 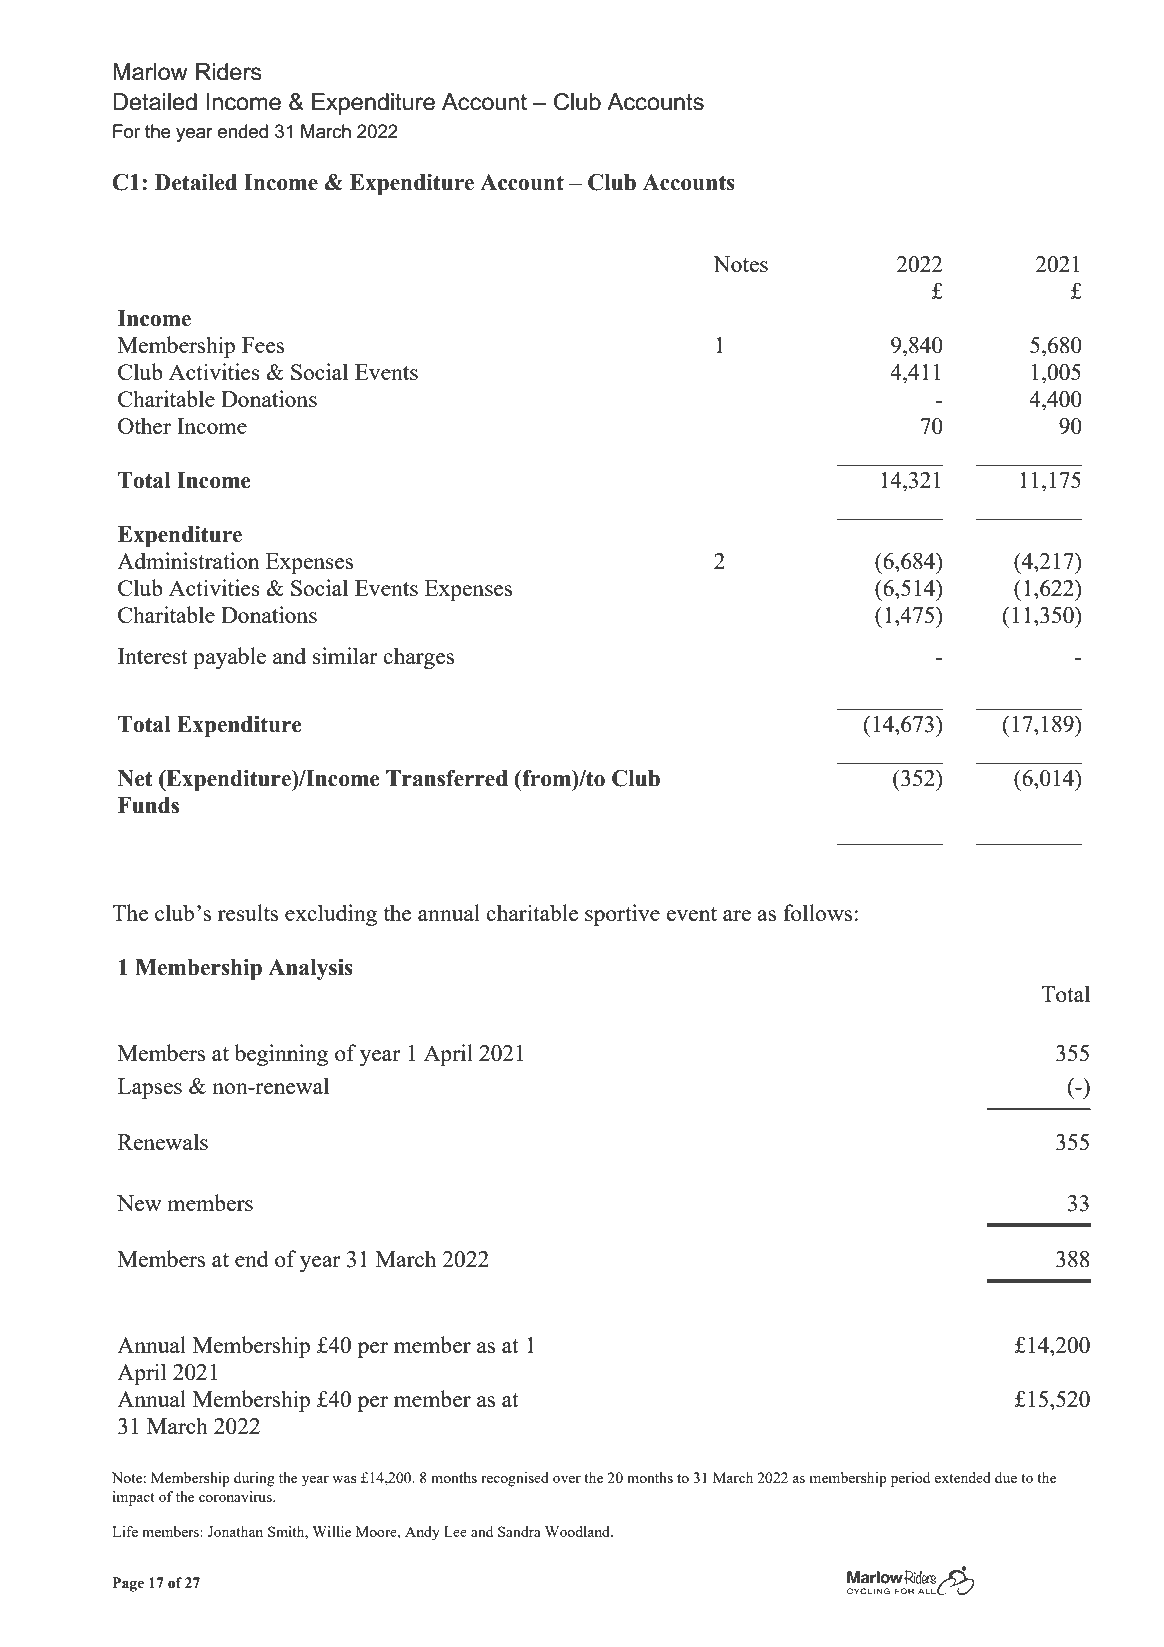 I want to click on For, so click(x=126, y=131).
